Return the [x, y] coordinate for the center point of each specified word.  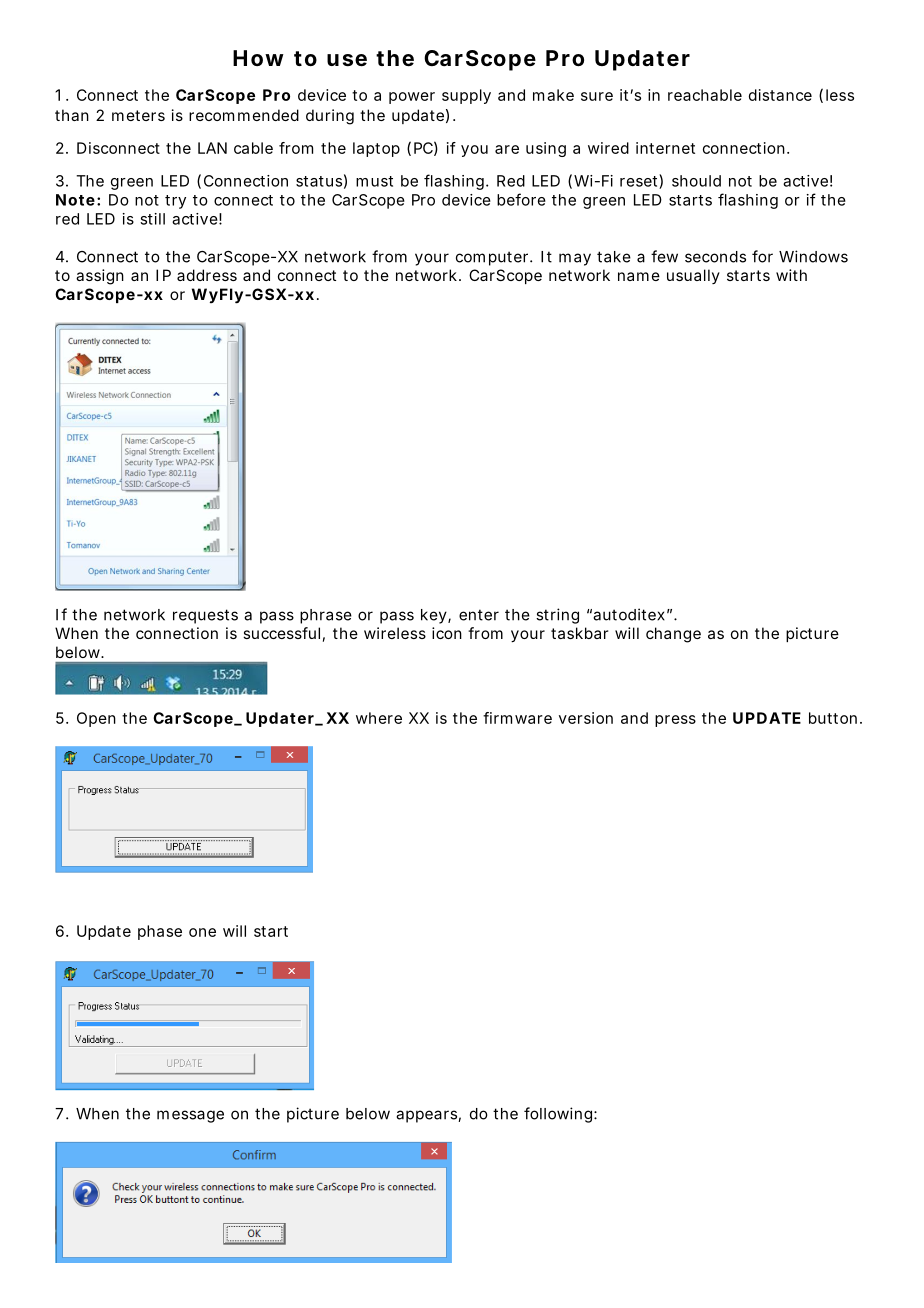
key [434, 616]
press [675, 721]
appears [426, 1116]
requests [205, 616]
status [319, 181]
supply [466, 96]
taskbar [579, 633]
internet [665, 148]
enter [479, 615]
